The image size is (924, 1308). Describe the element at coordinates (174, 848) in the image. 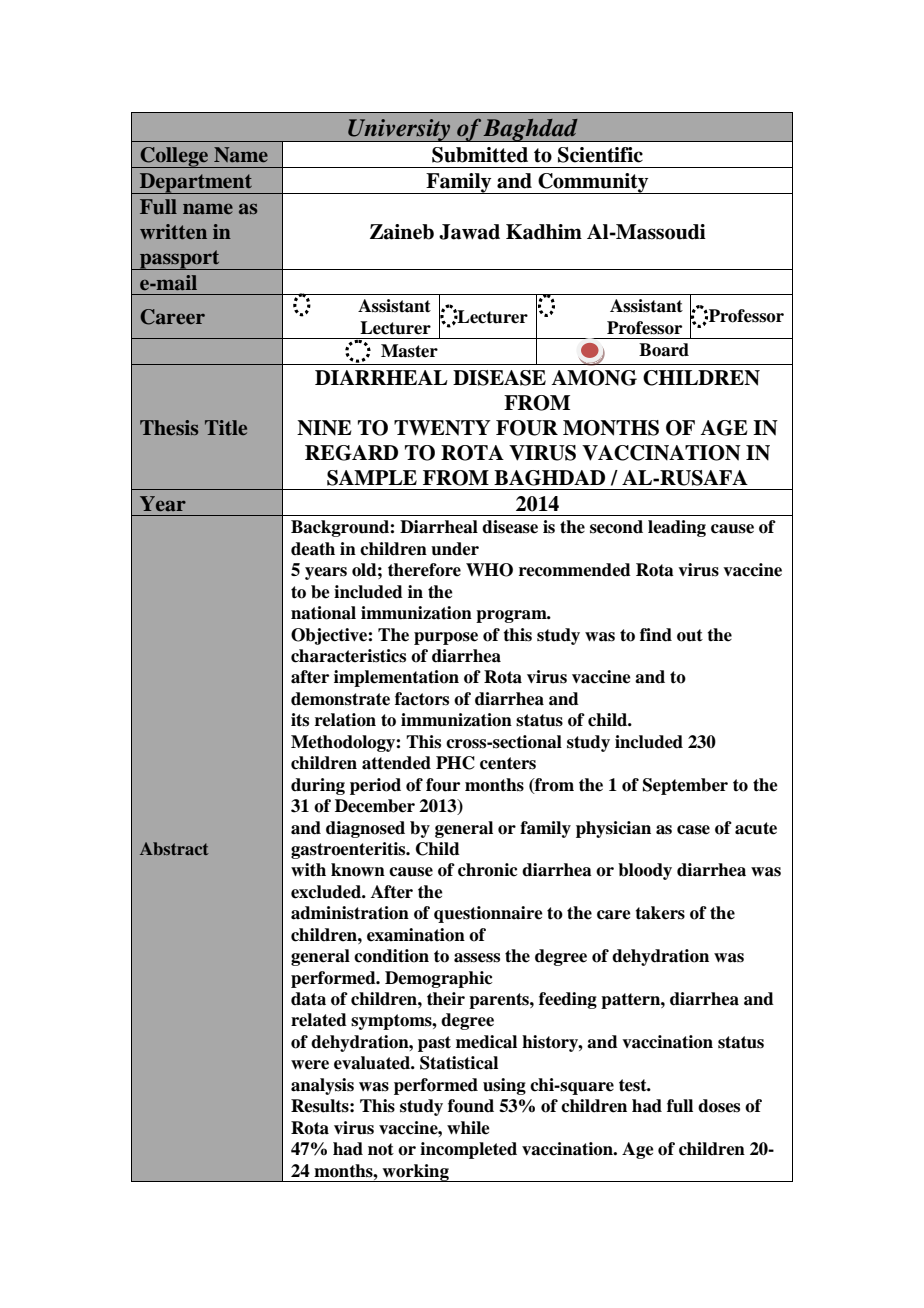

I see `Abstract` at that location.
